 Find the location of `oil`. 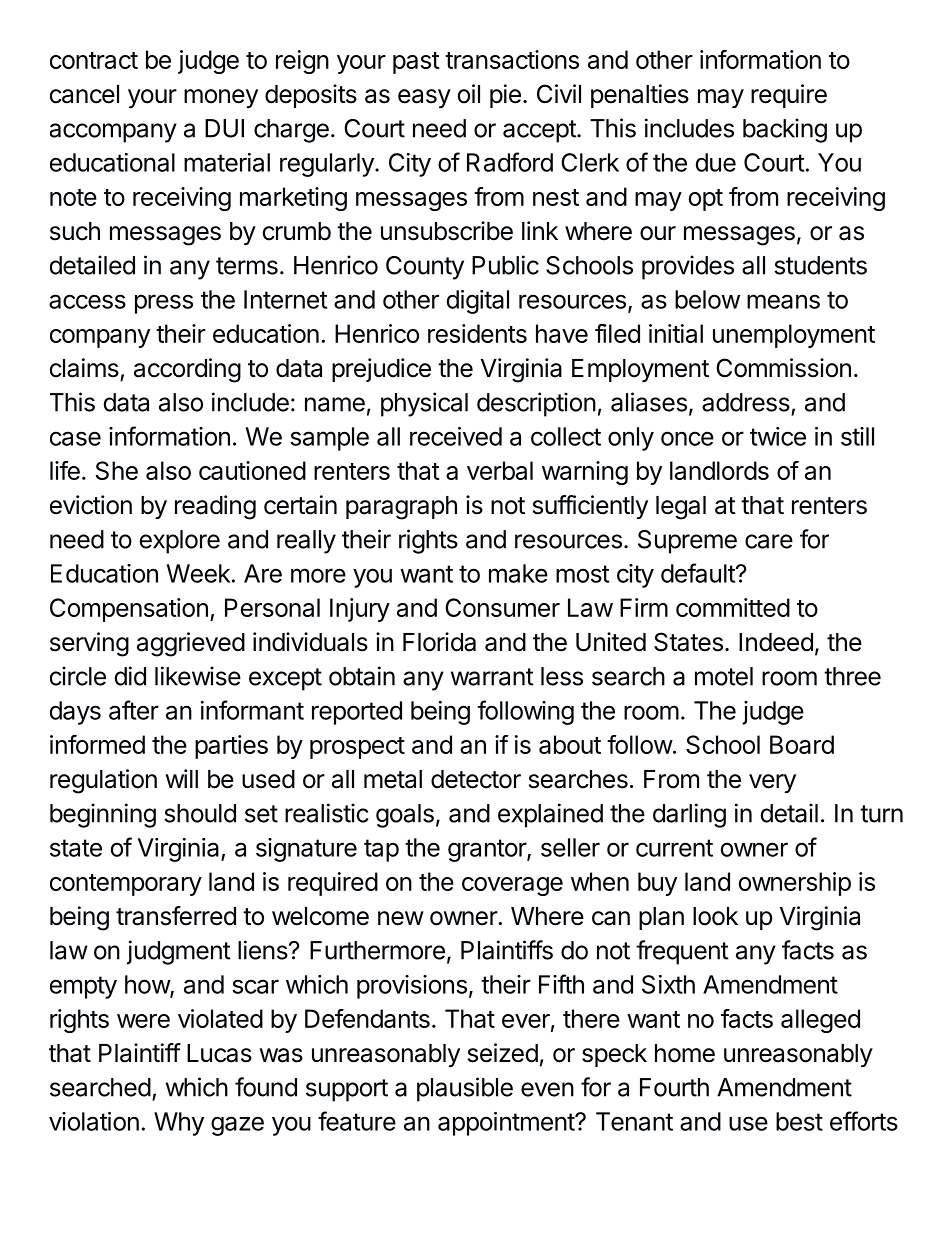

oil is located at coordinates (469, 94).
